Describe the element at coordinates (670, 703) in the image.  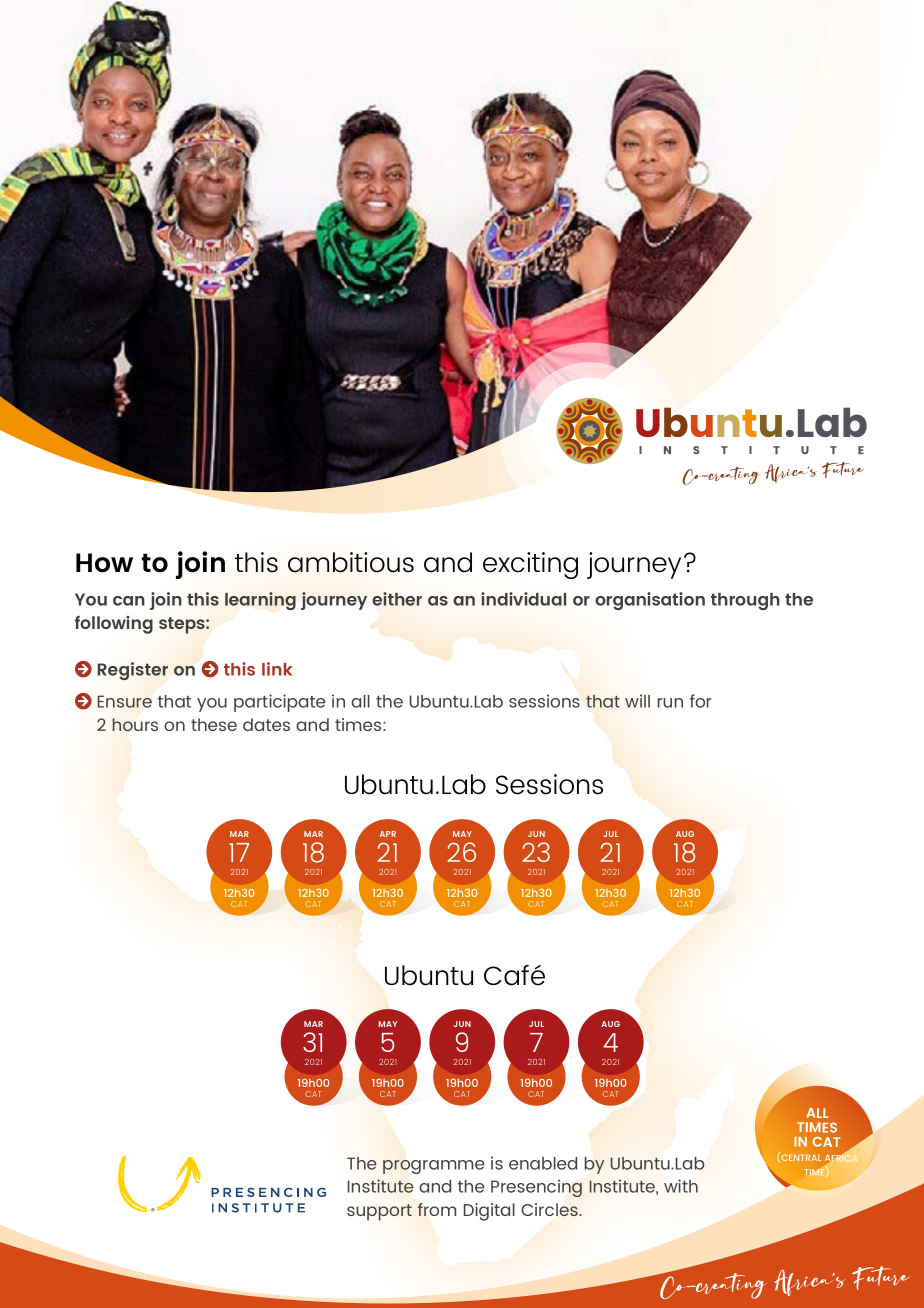
I see `run` at that location.
